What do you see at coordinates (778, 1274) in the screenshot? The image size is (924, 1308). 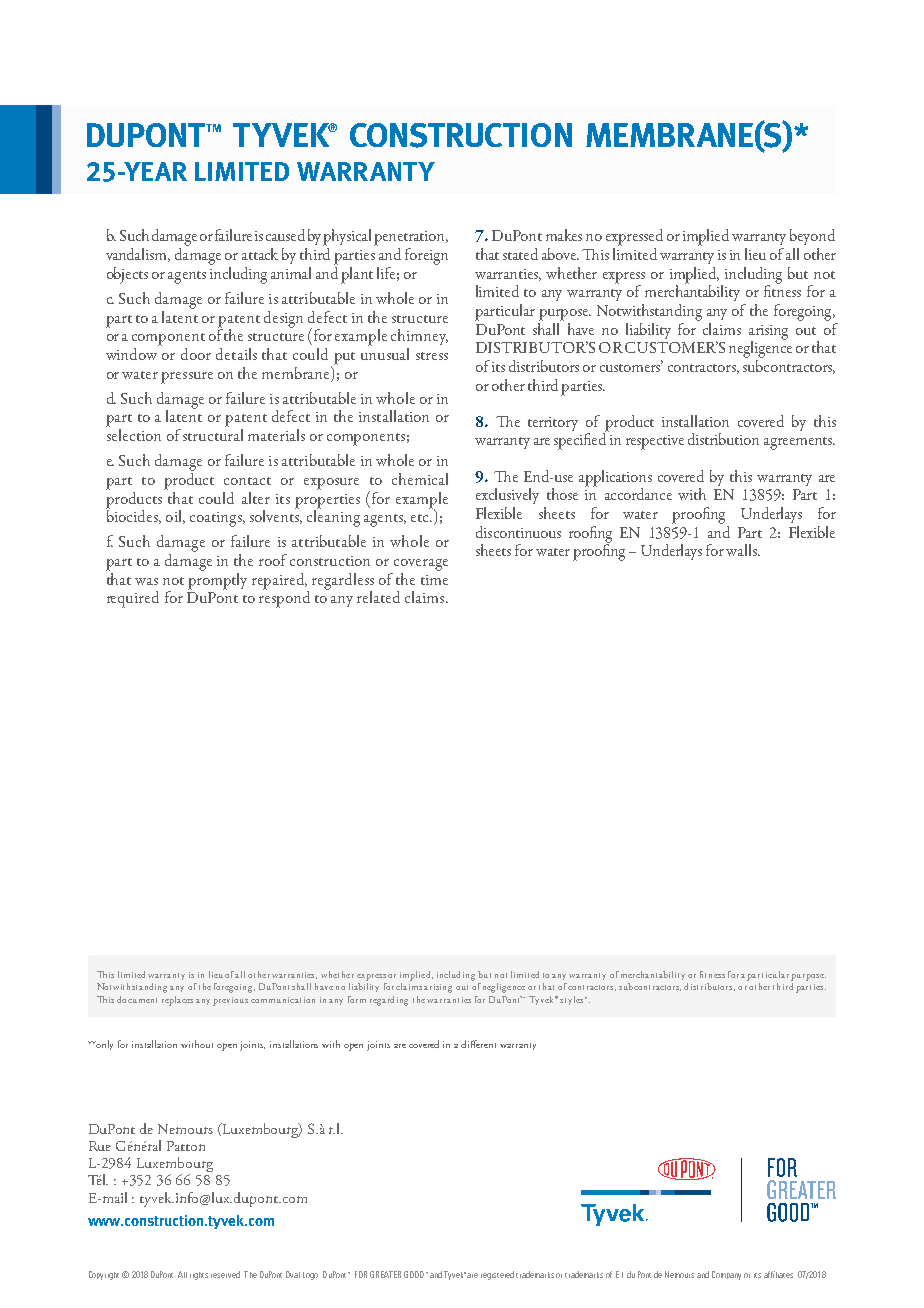 I see `affiliates` at bounding box center [778, 1274].
